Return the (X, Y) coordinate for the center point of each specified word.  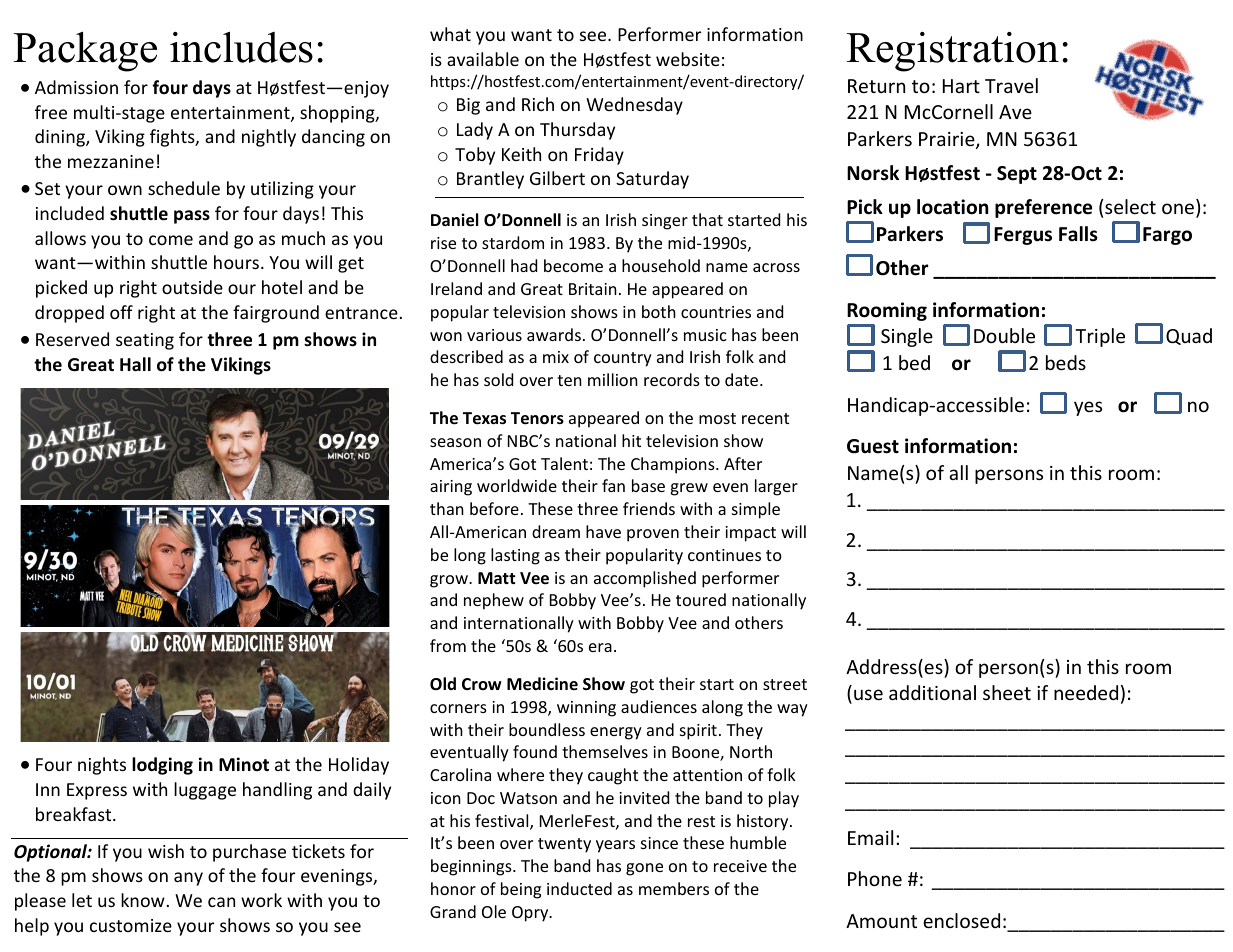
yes (1088, 408)
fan (613, 485)
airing (451, 488)
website (688, 59)
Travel (1011, 85)
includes (241, 47)
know (143, 900)
